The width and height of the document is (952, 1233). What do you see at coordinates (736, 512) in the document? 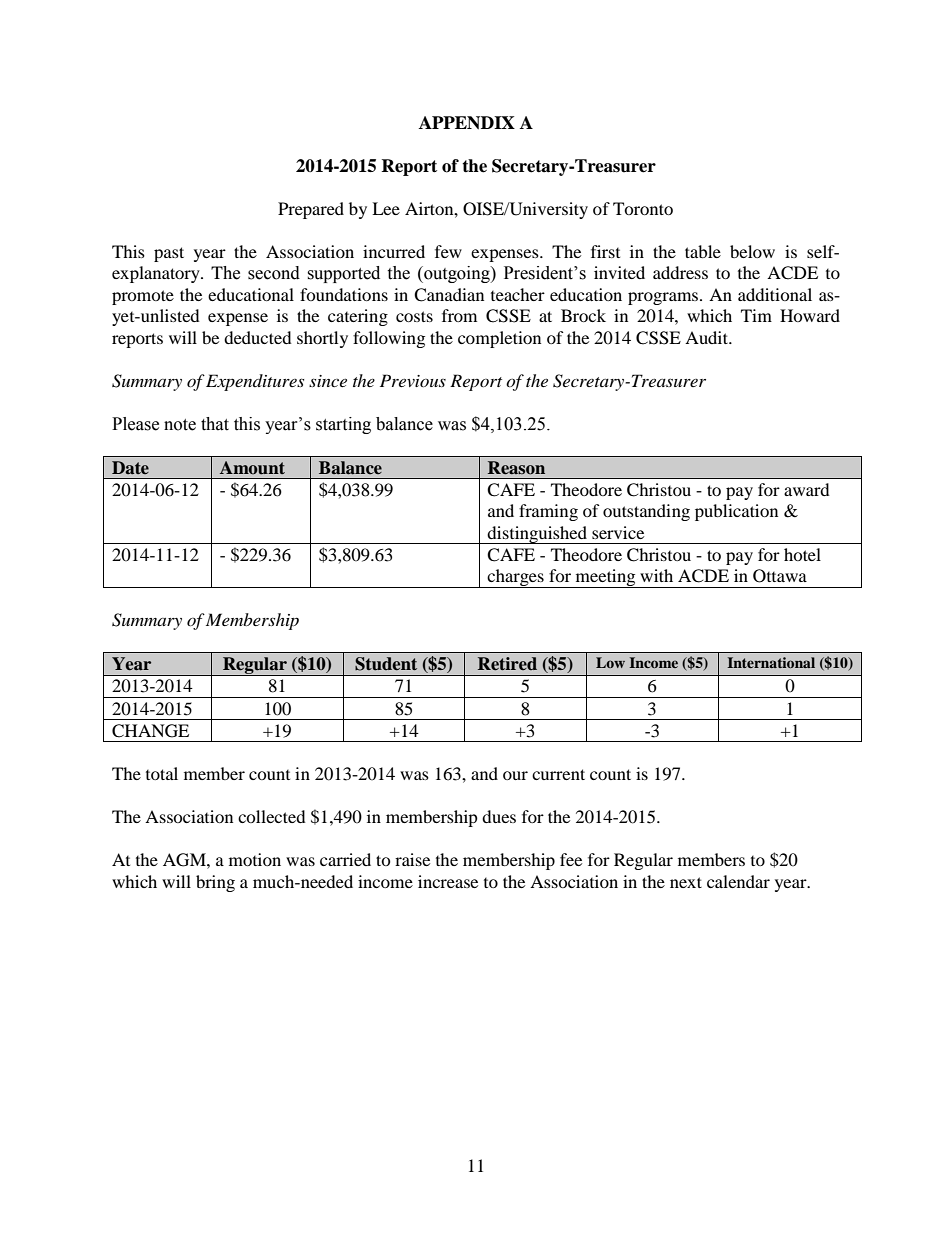
I see `publication` at bounding box center [736, 512].
